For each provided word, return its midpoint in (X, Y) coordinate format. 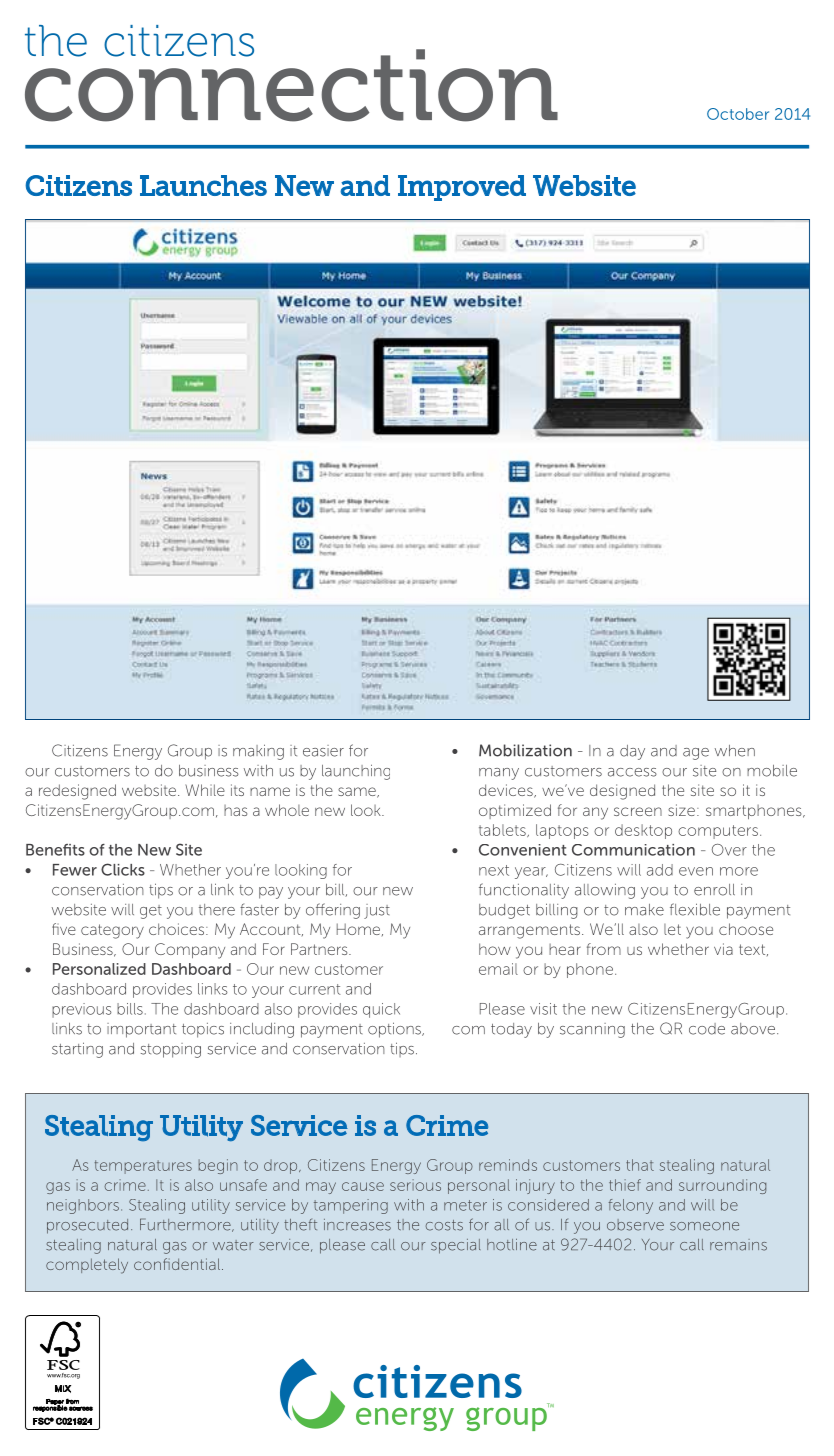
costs (444, 1225)
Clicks (123, 869)
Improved (462, 188)
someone (704, 1226)
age (696, 754)
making (258, 752)
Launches (203, 185)
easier (323, 751)
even (696, 871)
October (738, 114)
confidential (177, 1264)
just (377, 911)
